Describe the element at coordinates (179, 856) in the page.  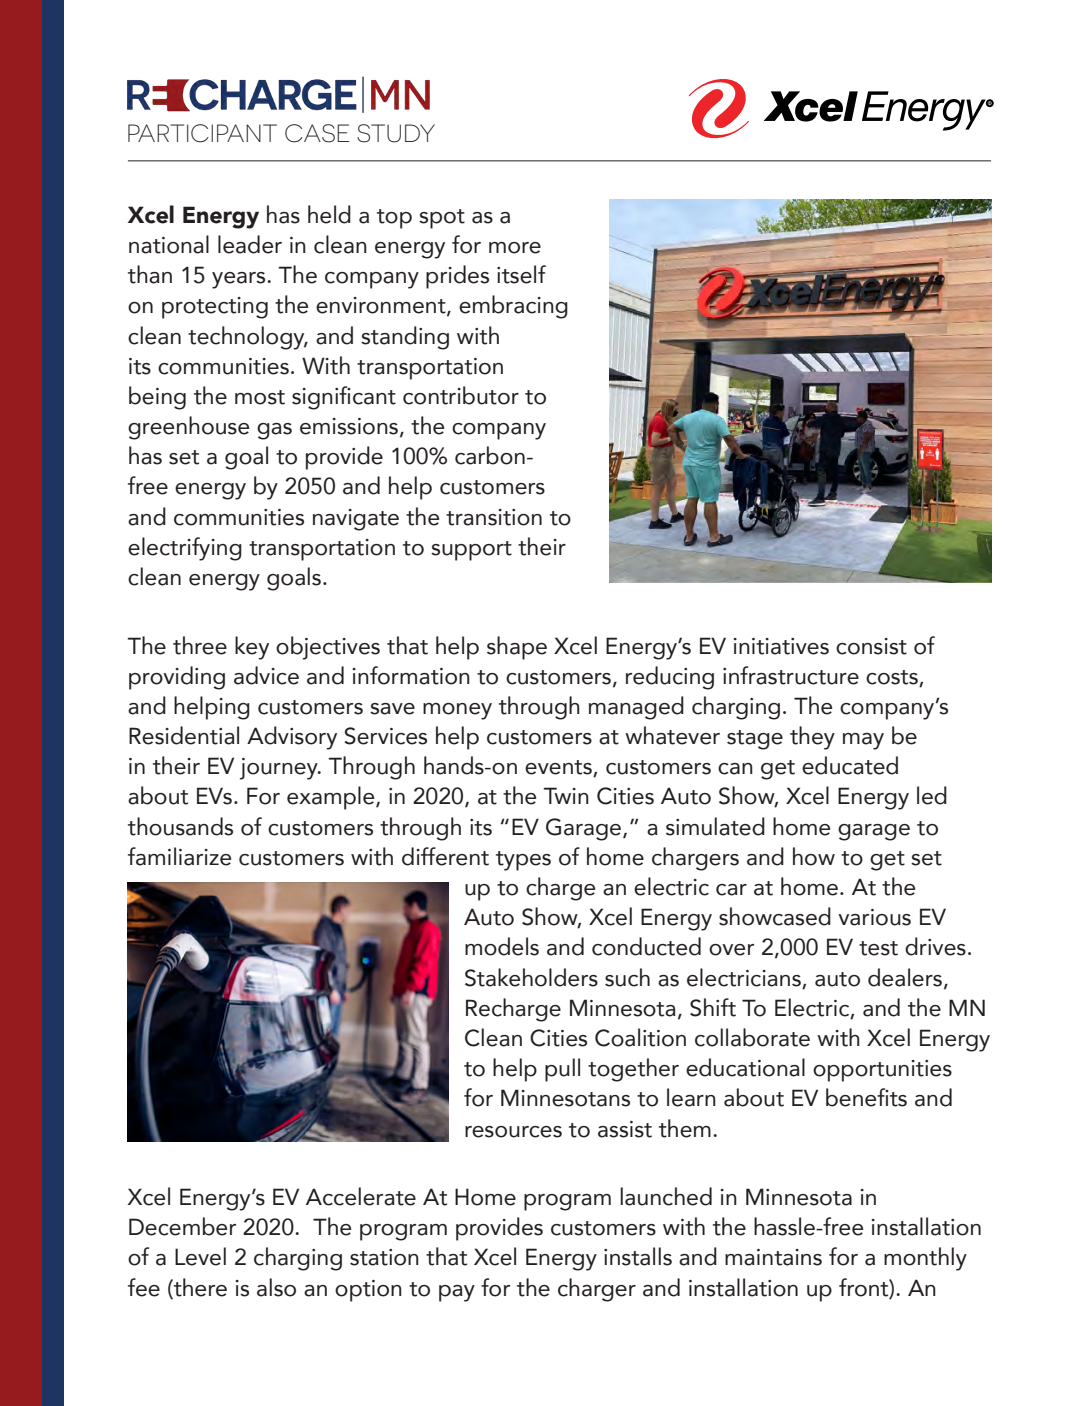
I see `familiarize` at that location.
